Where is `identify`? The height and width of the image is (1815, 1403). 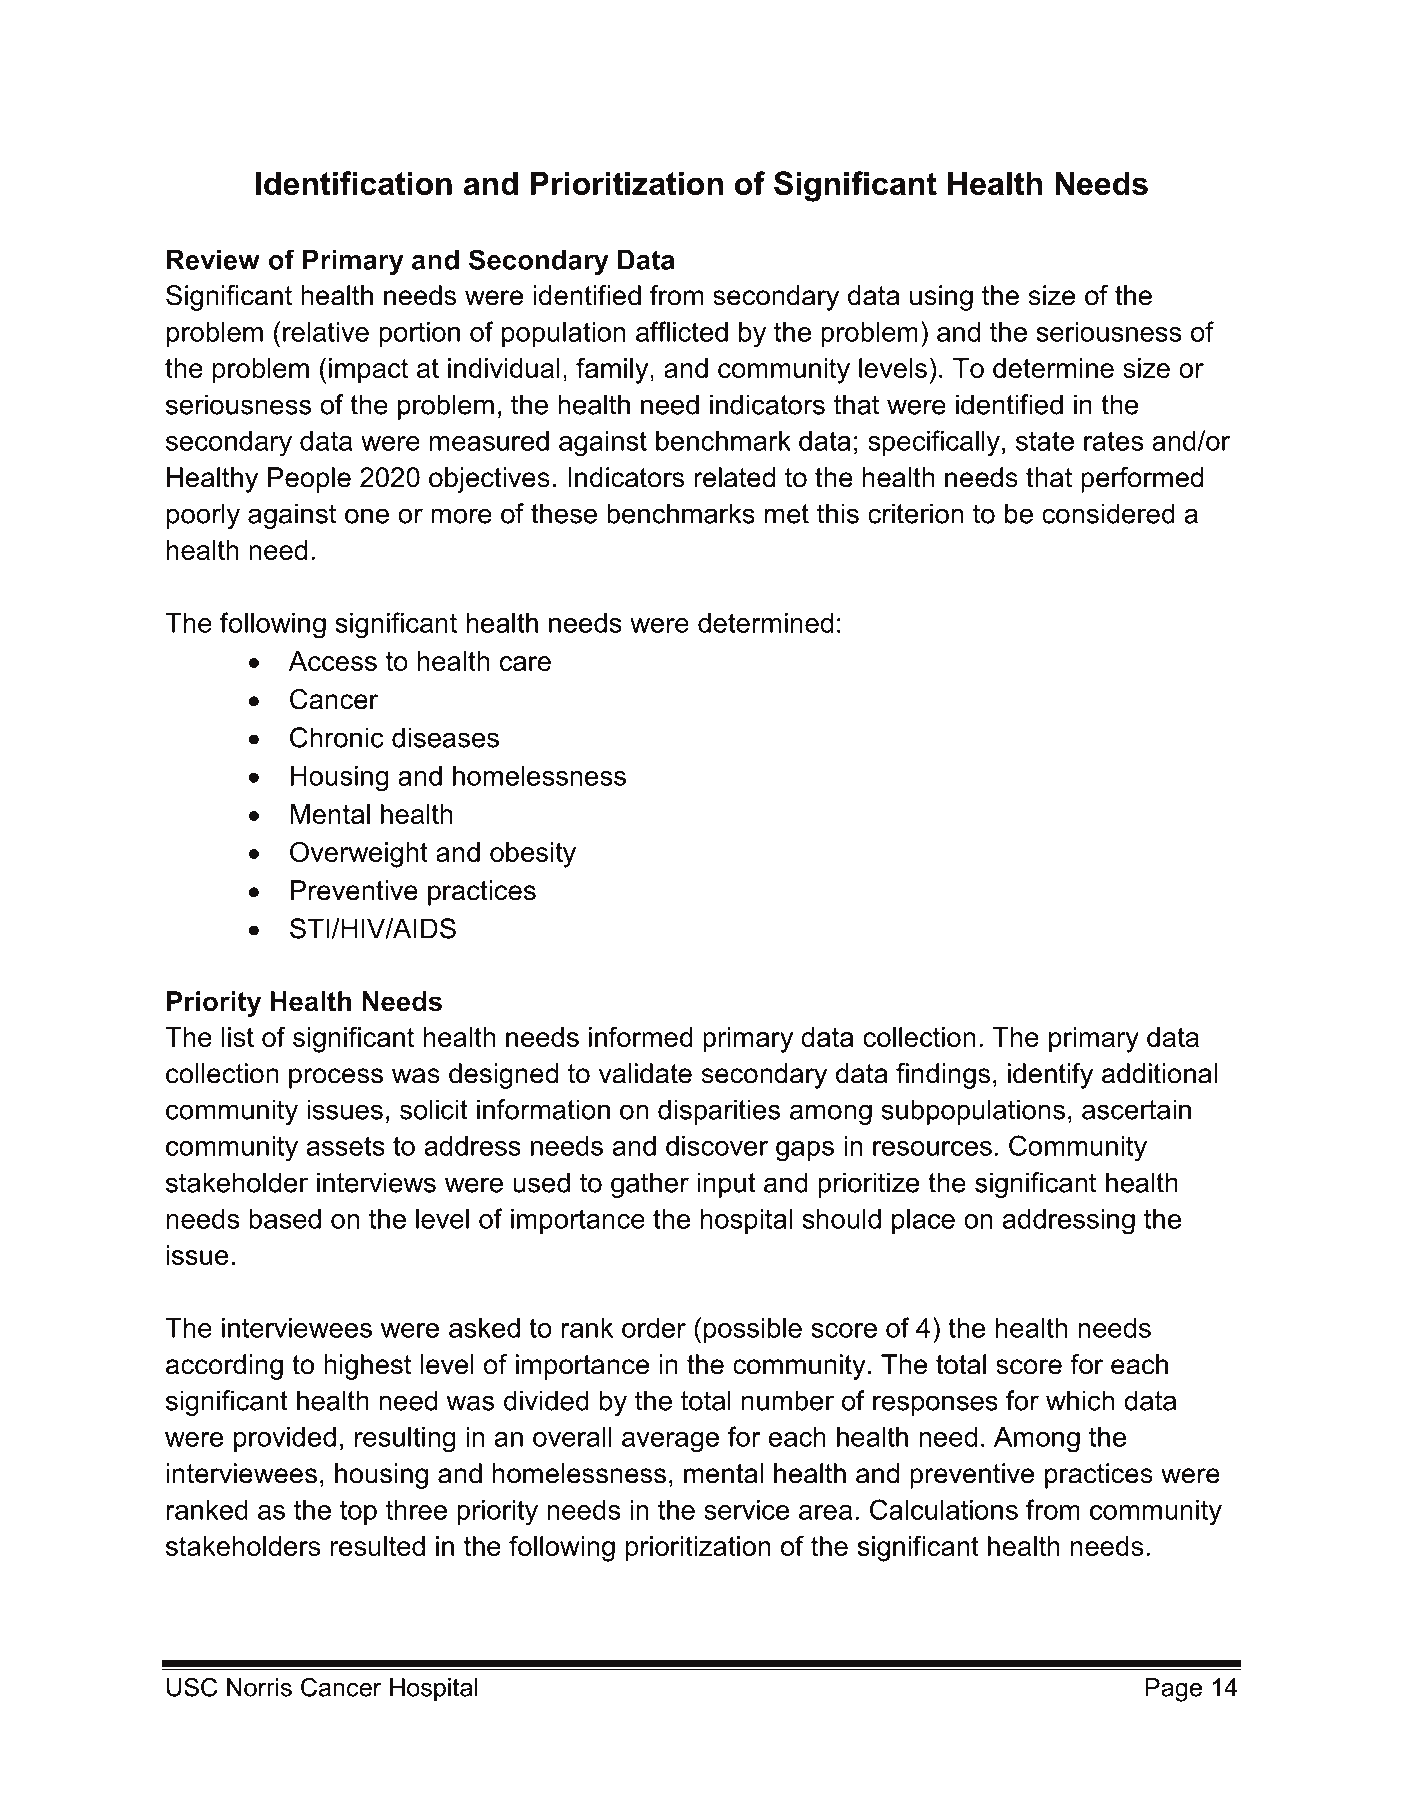 identify is located at coordinates (1050, 1076).
